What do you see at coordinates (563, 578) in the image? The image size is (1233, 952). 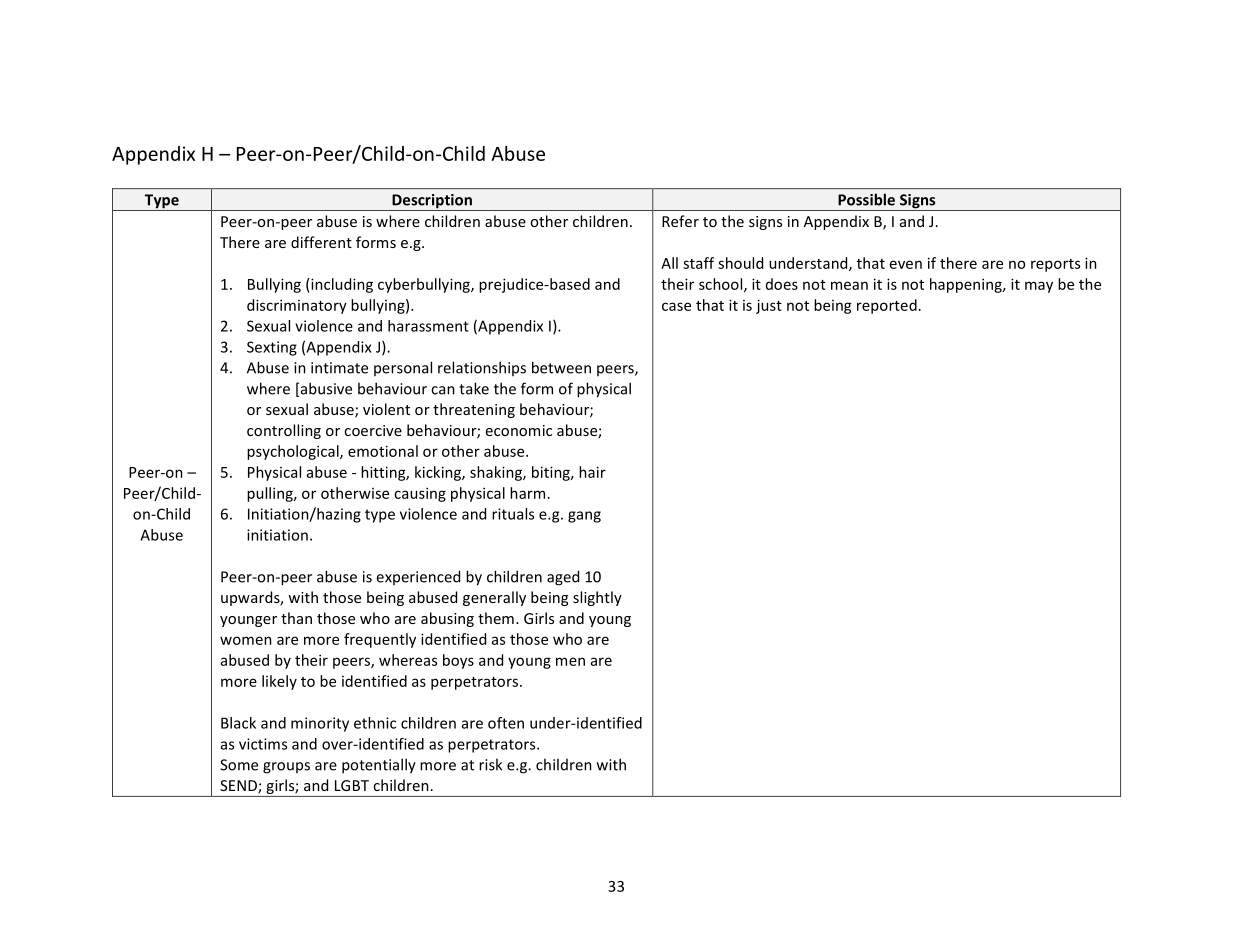 I see `aged` at bounding box center [563, 578].
